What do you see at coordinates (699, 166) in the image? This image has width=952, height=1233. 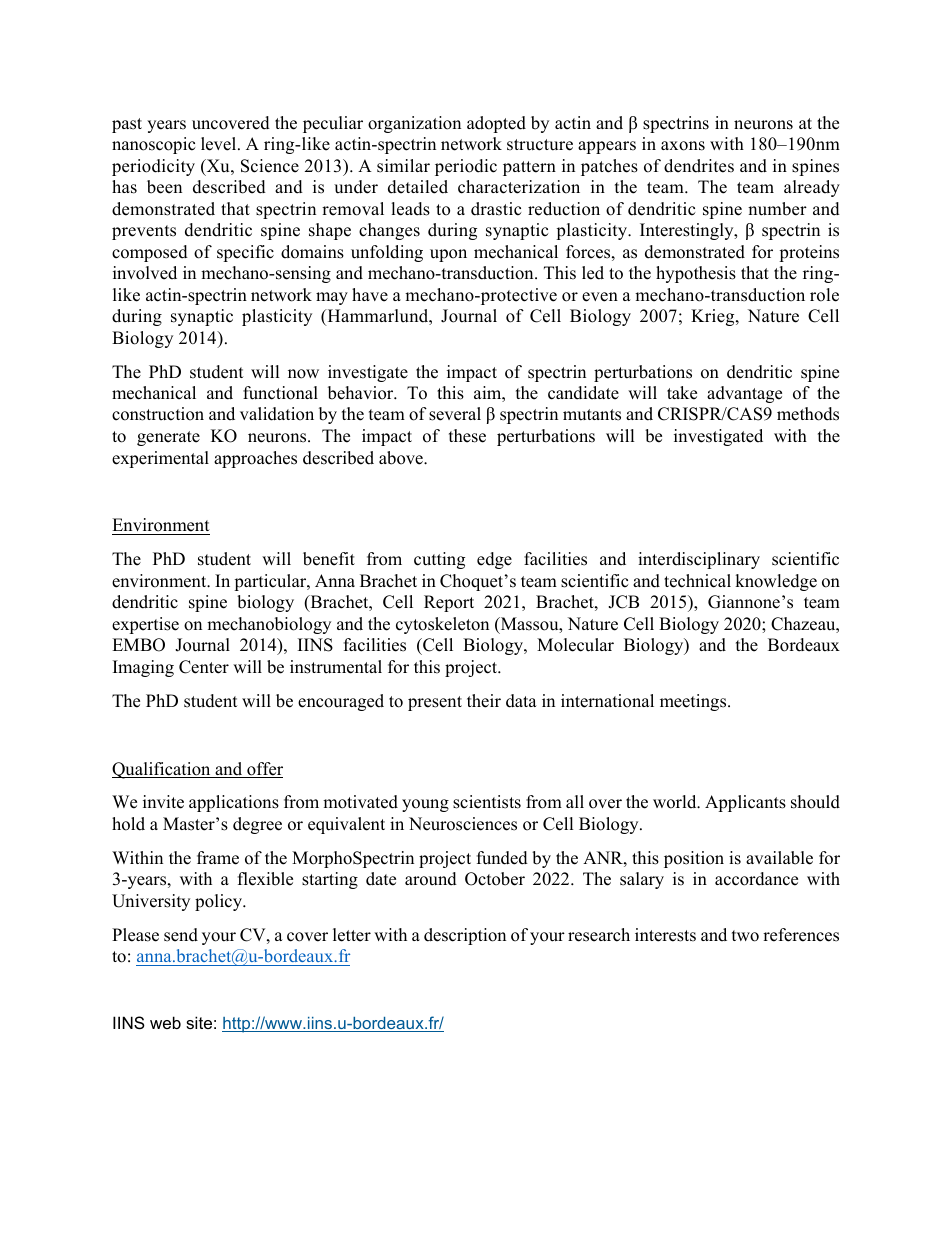 I see `dendrites` at bounding box center [699, 166].
